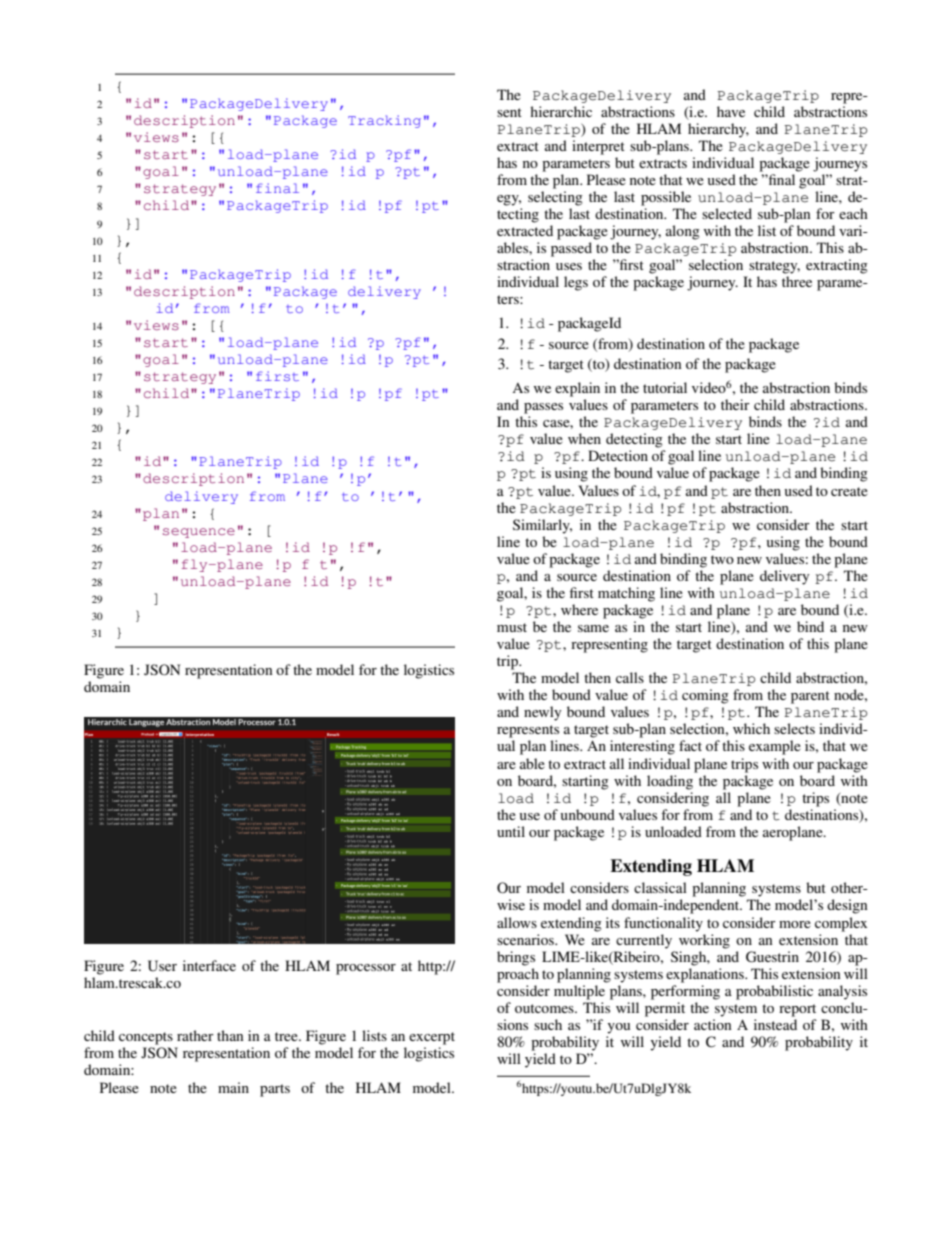  I want to click on interface, so click(209, 965).
